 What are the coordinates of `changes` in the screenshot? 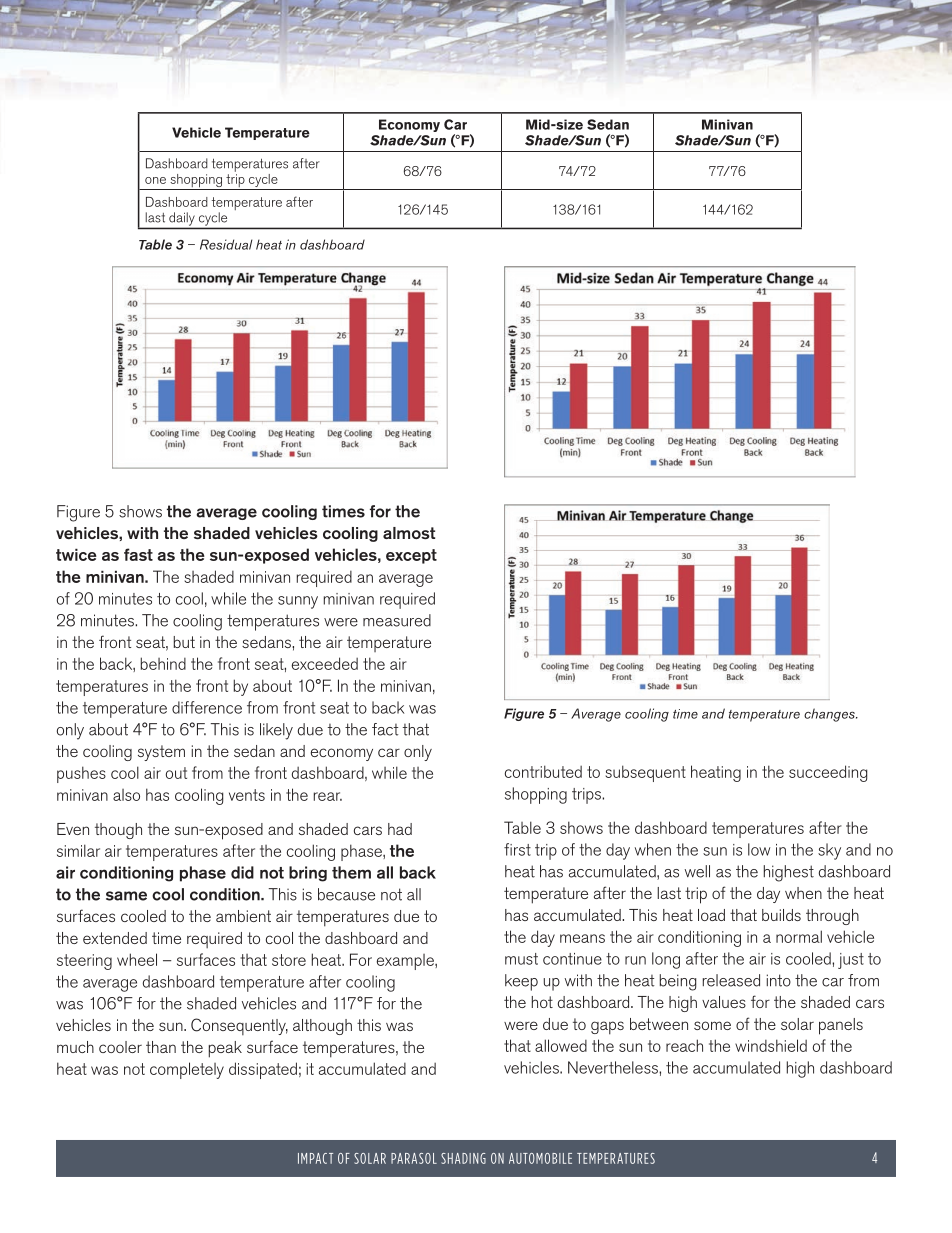 It's located at (830, 715).
